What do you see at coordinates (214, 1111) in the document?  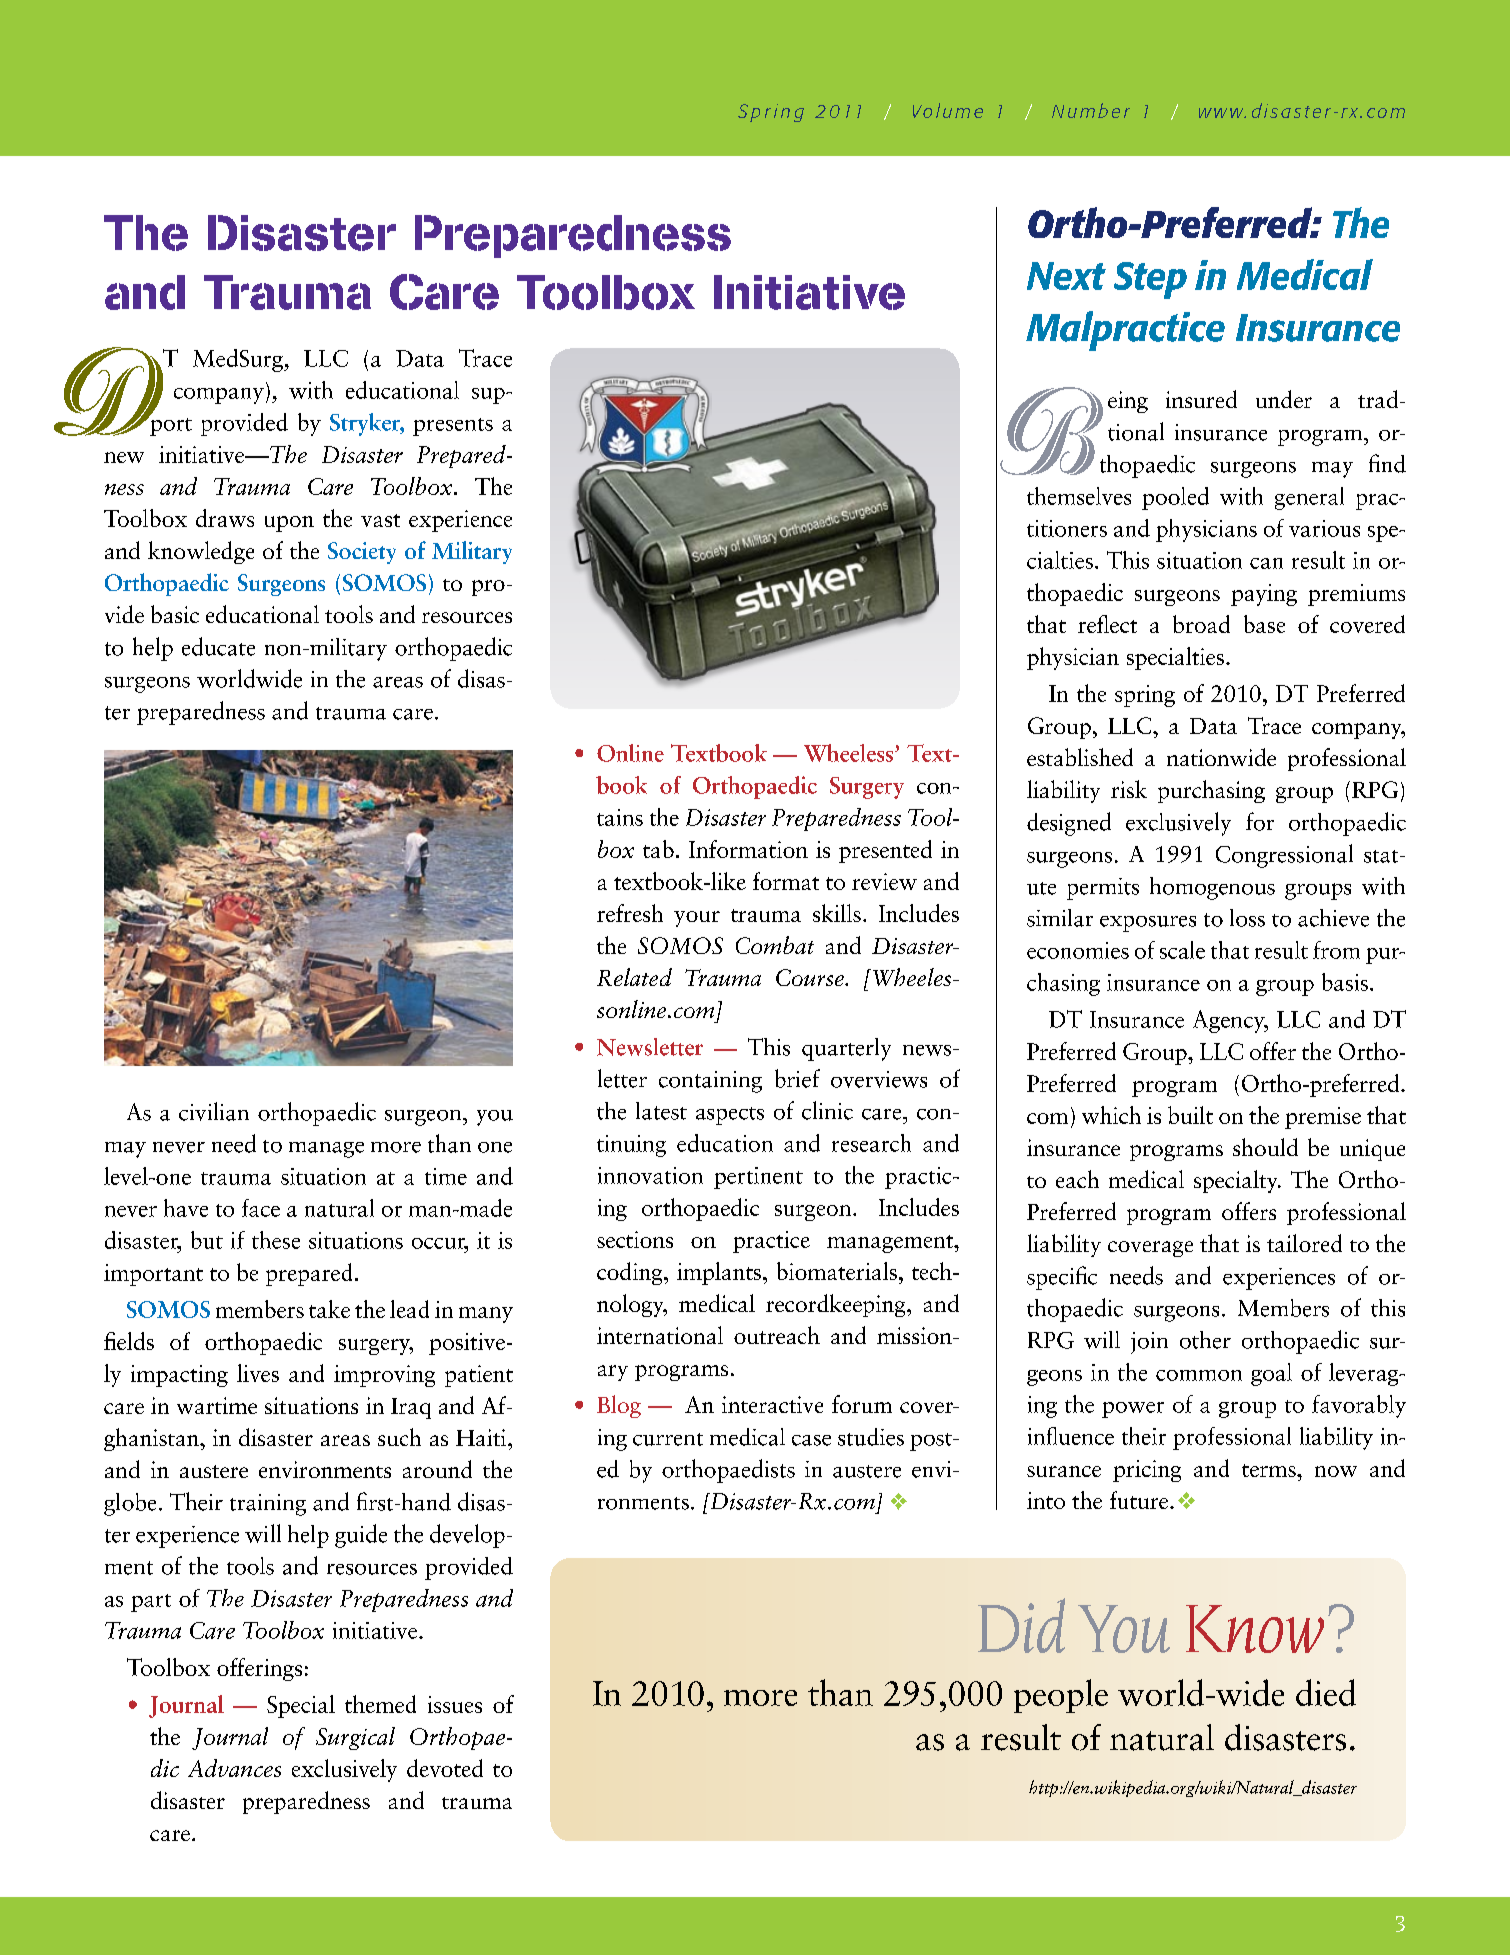 I see `civilian` at bounding box center [214, 1111].
